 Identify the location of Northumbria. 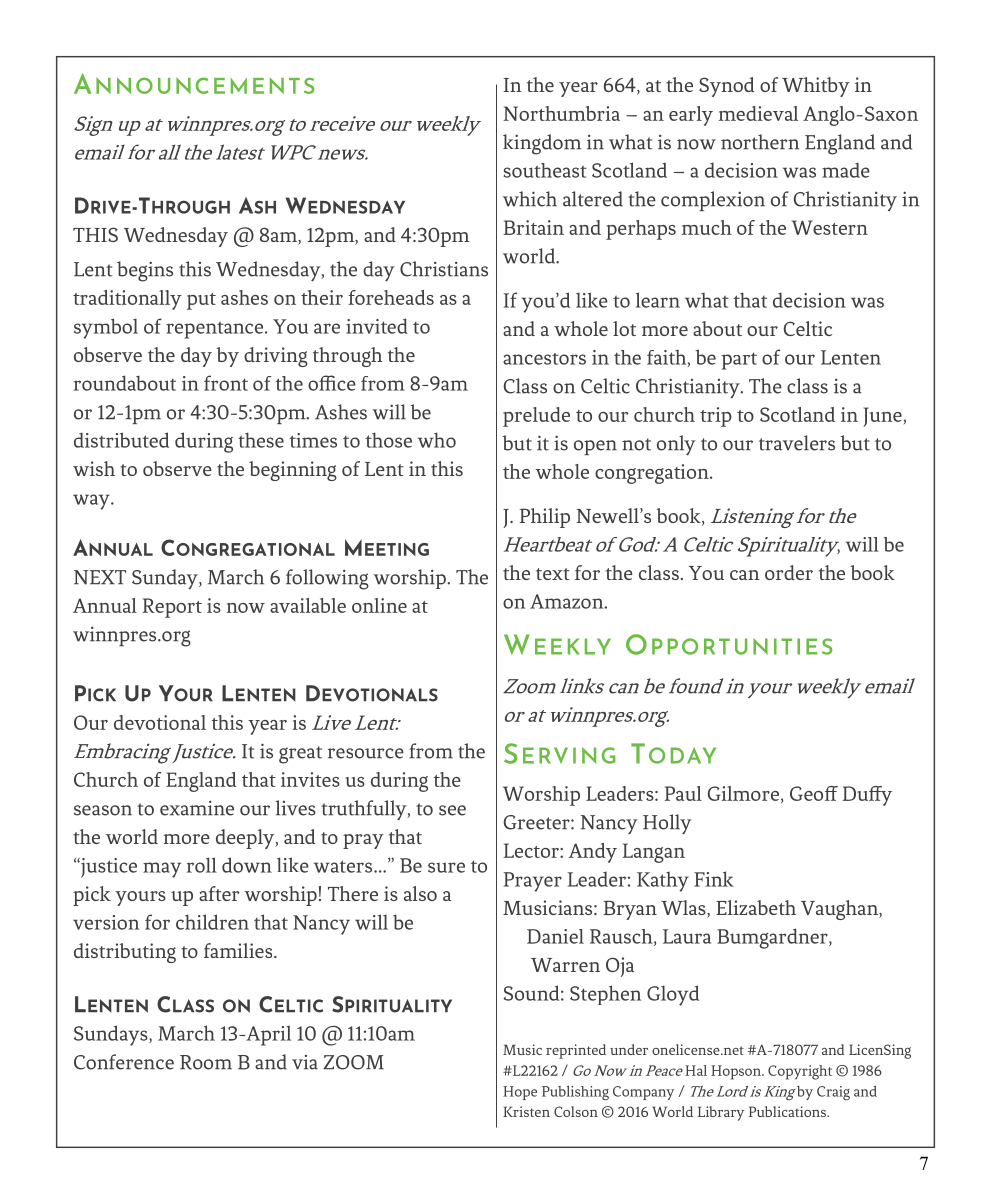
(561, 113).
